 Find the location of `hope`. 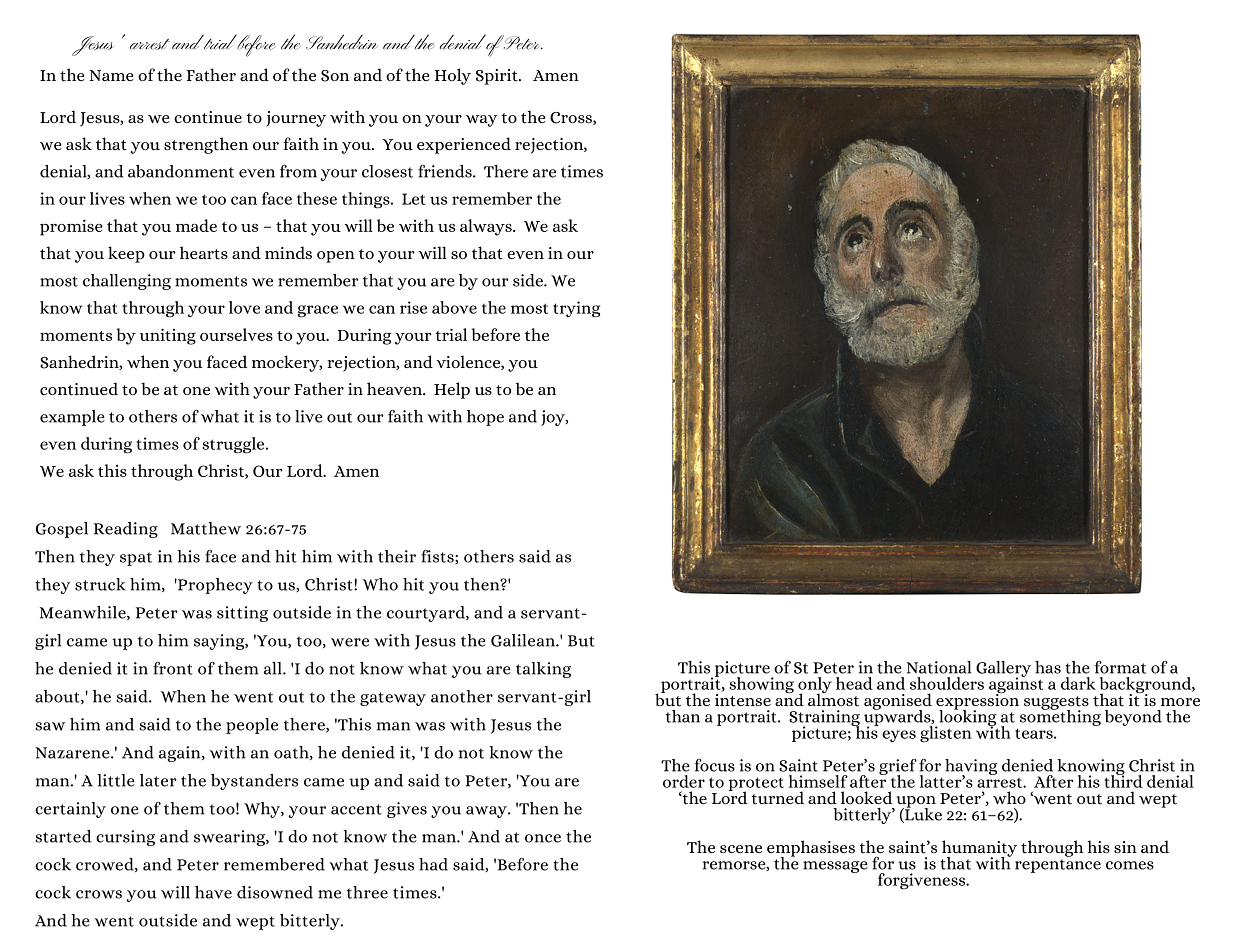

hope is located at coordinates (485, 418).
